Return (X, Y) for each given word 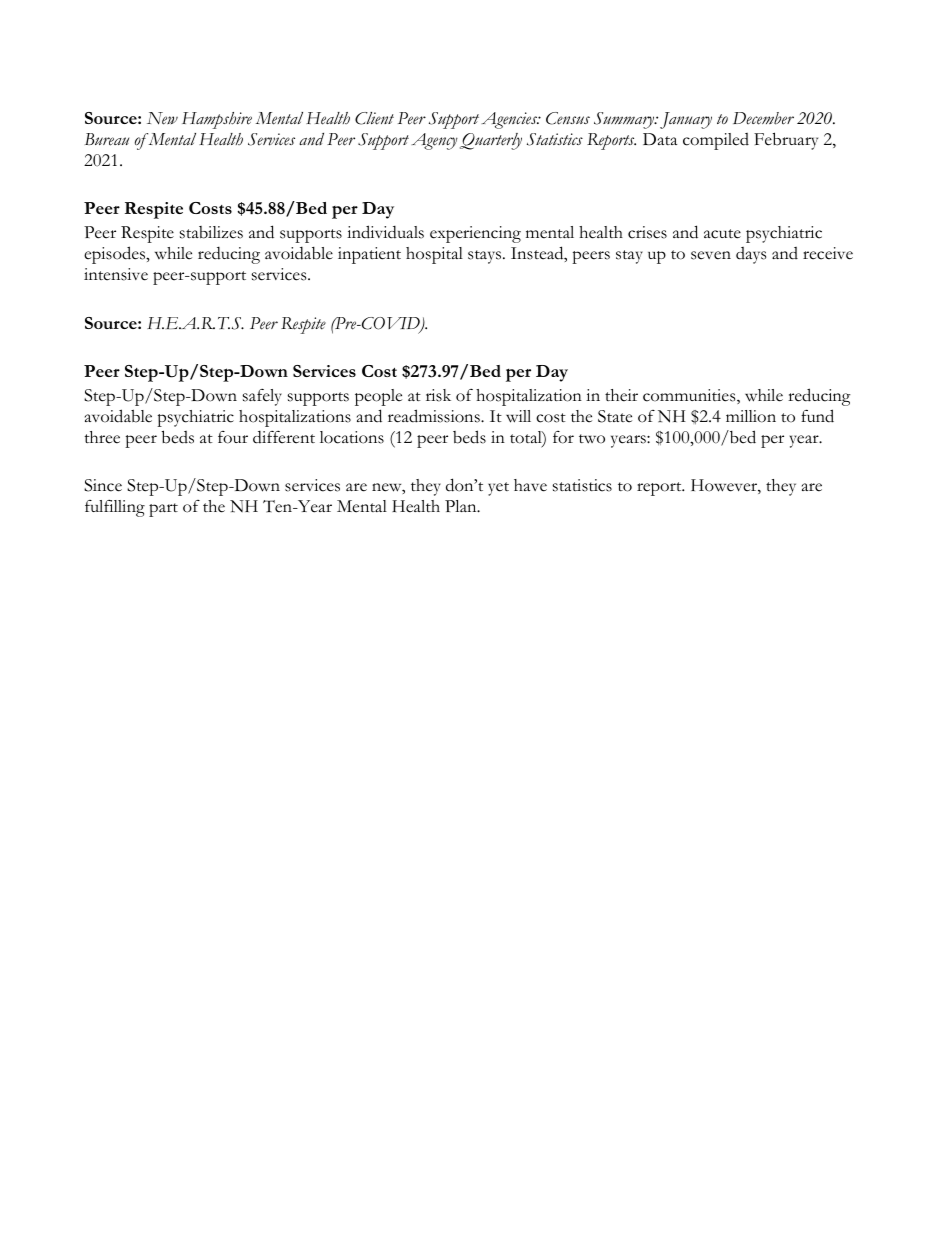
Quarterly (491, 141)
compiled (716, 141)
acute (722, 234)
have (530, 485)
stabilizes (211, 232)
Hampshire (217, 120)
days (751, 255)
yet (498, 489)
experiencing (475, 234)
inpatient (369, 255)
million (751, 416)
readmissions (435, 416)
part (163, 510)
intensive (116, 274)
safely (262, 397)
